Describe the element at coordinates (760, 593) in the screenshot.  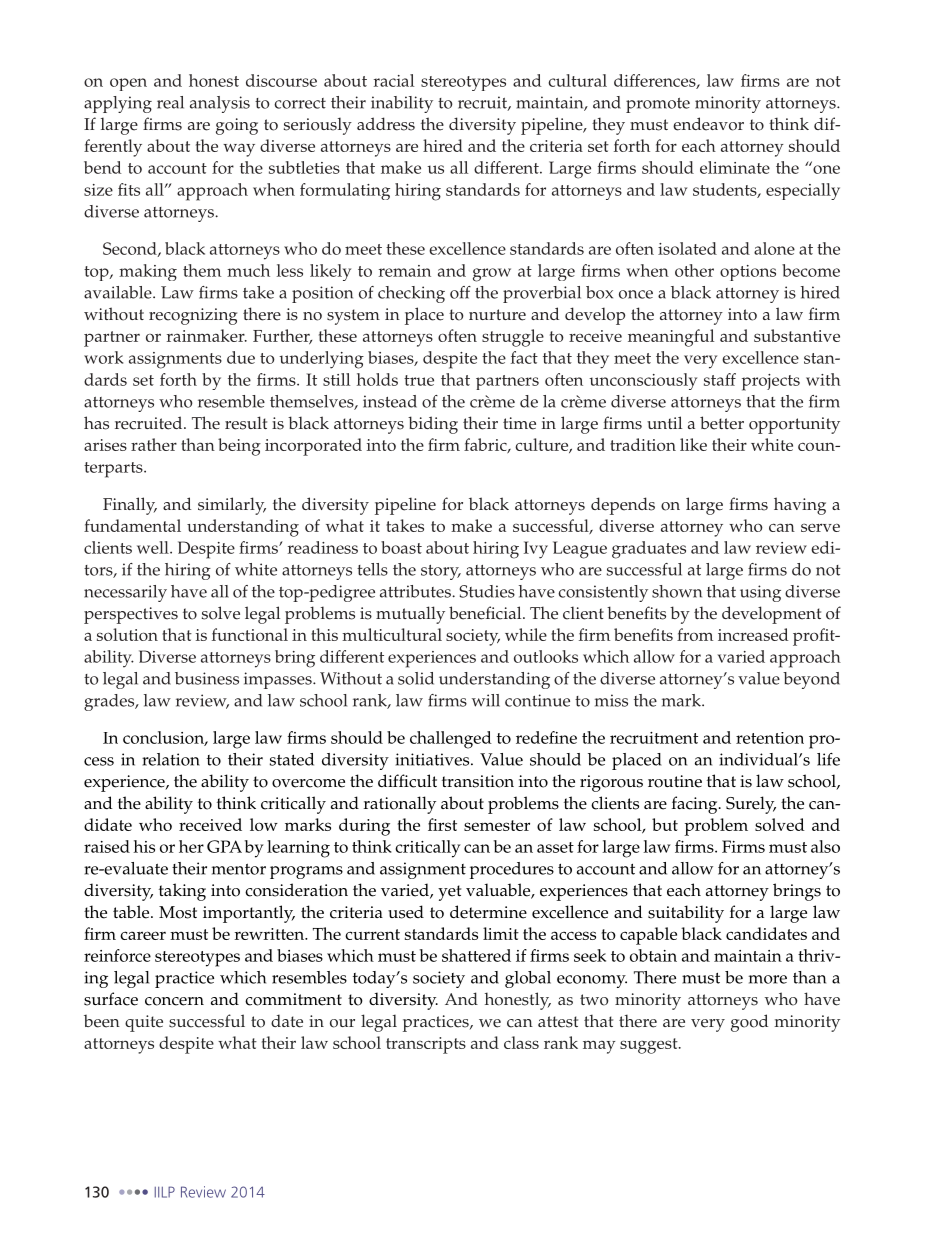
I see `using` at that location.
